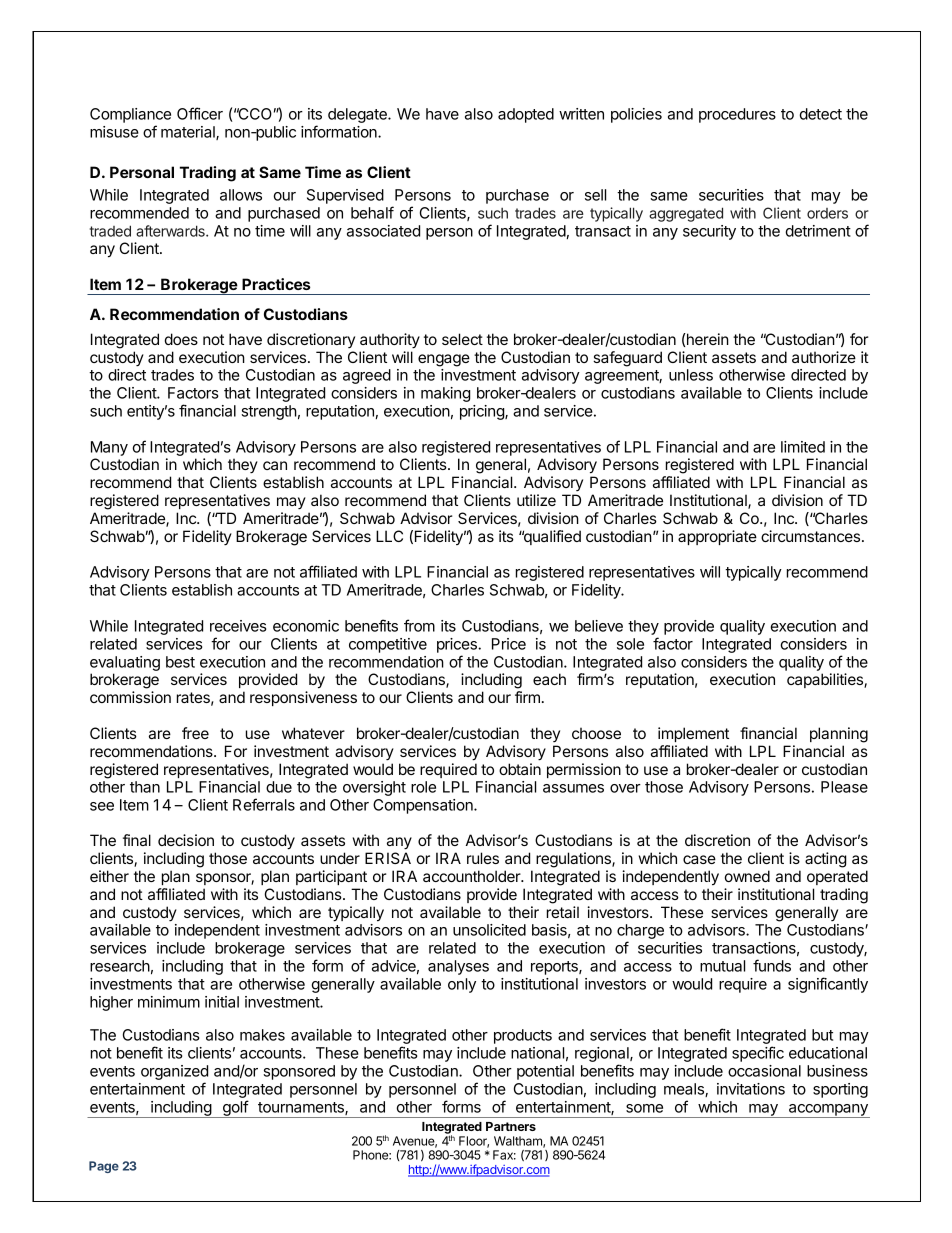 This screenshot has height=1233, width=952. What do you see at coordinates (844, 787) in the screenshot?
I see `Please` at bounding box center [844, 787].
